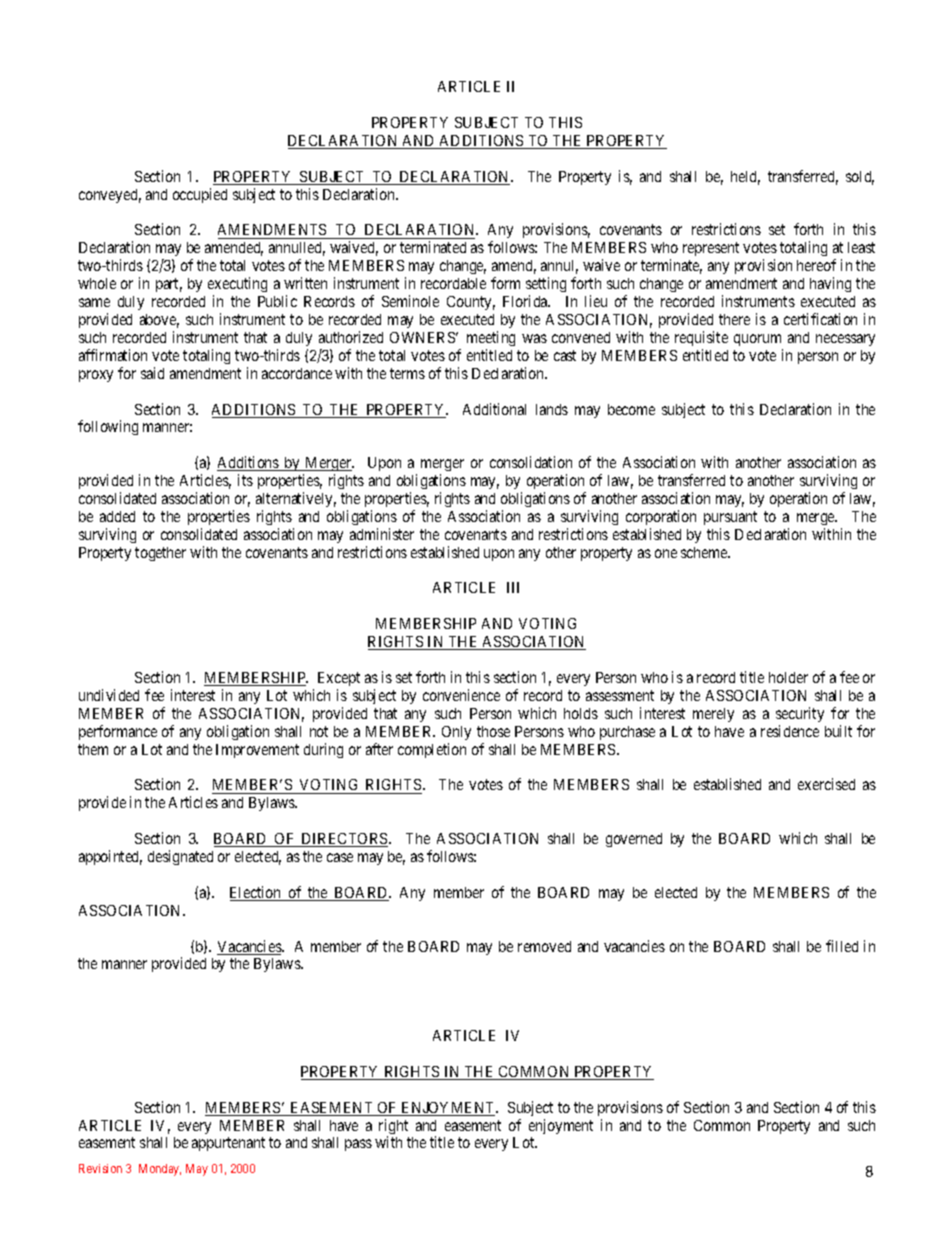  I want to click on together, so click(160, 554).
